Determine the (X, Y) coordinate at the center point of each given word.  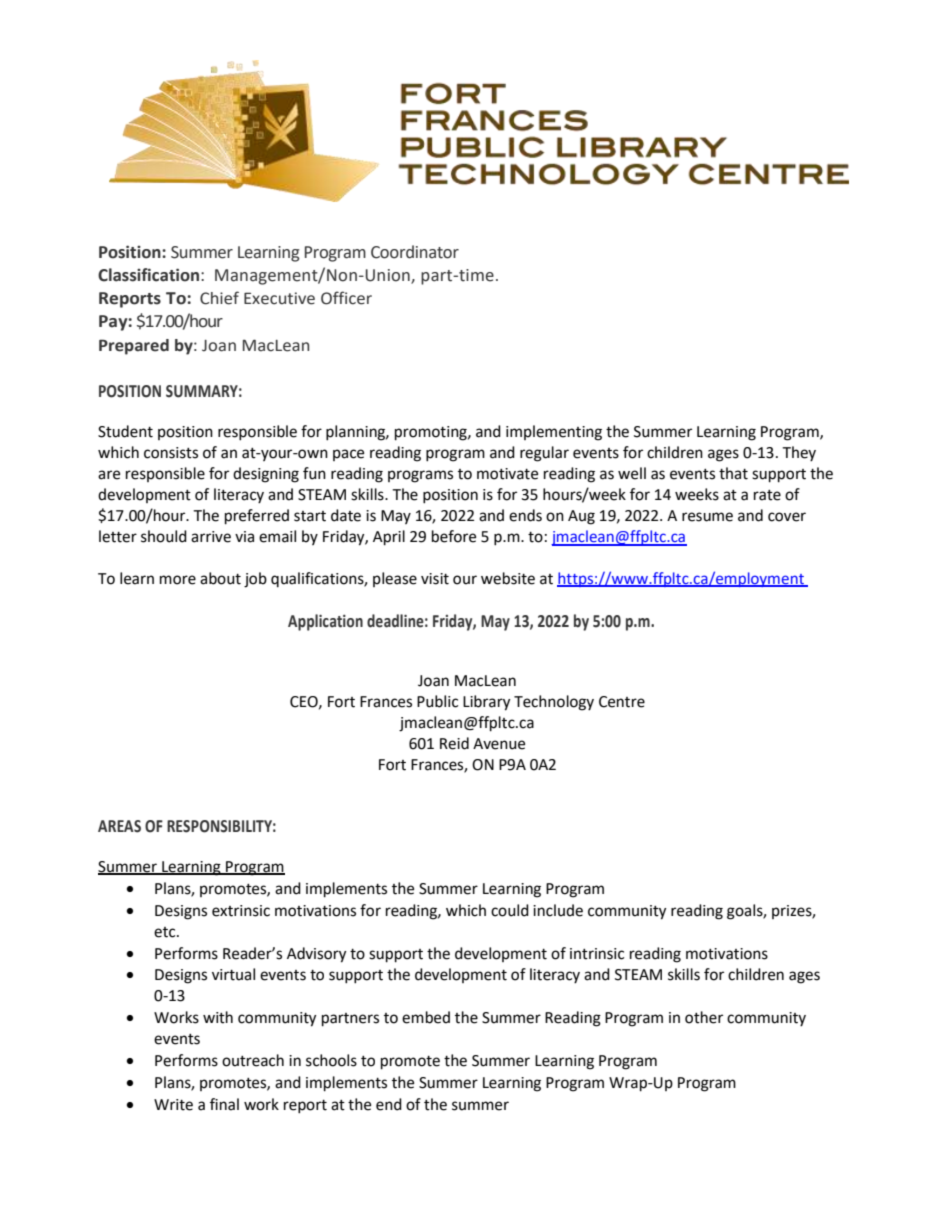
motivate (507, 474)
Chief (219, 298)
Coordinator (415, 252)
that (733, 473)
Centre (622, 702)
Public (437, 701)
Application (325, 622)
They (799, 454)
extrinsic (241, 911)
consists (171, 453)
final (224, 1104)
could (510, 910)
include (558, 910)
